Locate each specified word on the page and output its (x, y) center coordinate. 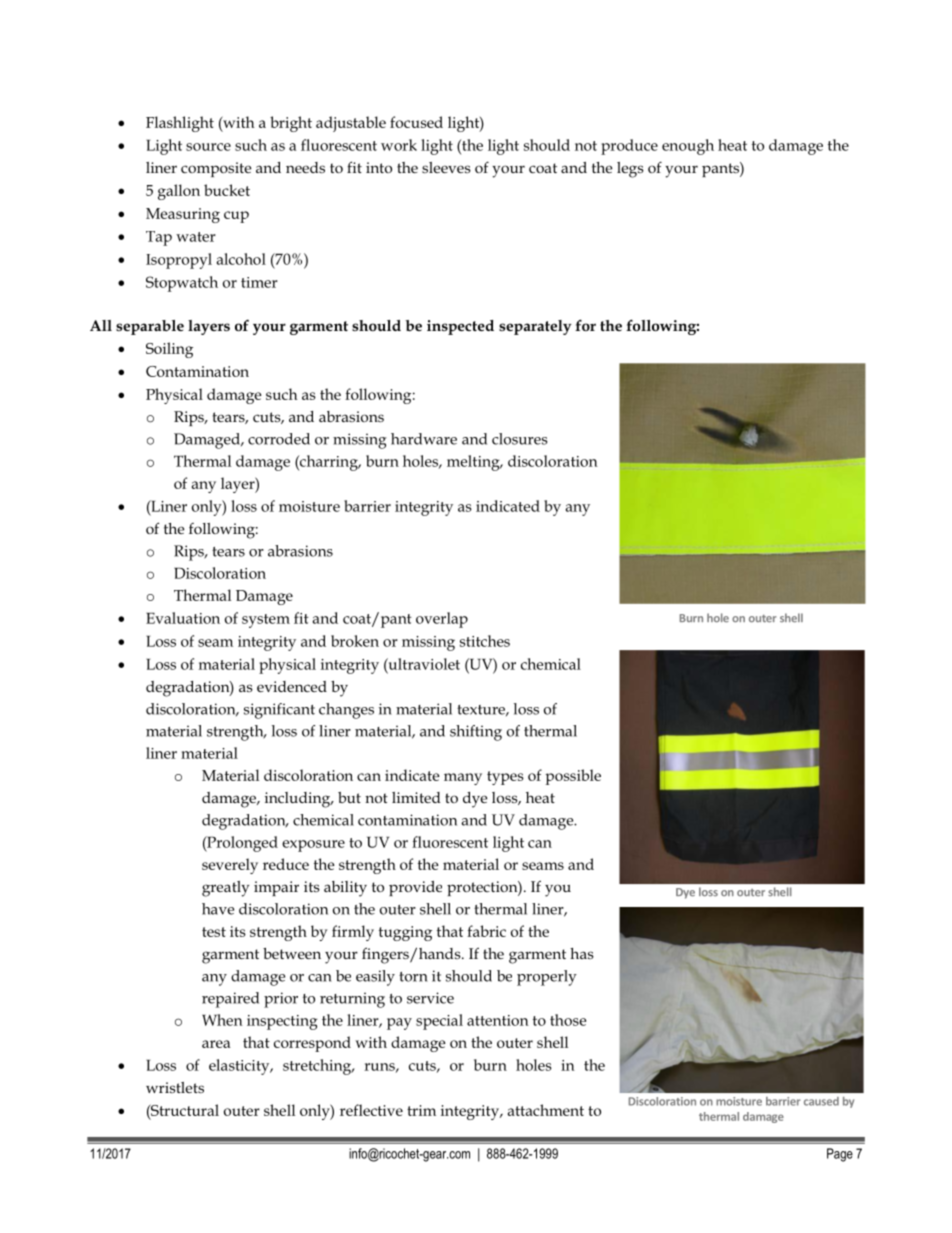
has (582, 953)
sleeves (446, 167)
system (266, 621)
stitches (485, 641)
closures (519, 439)
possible (573, 777)
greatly (225, 889)
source (208, 147)
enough (688, 147)
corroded (279, 439)
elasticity (240, 1067)
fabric (486, 931)
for (585, 325)
